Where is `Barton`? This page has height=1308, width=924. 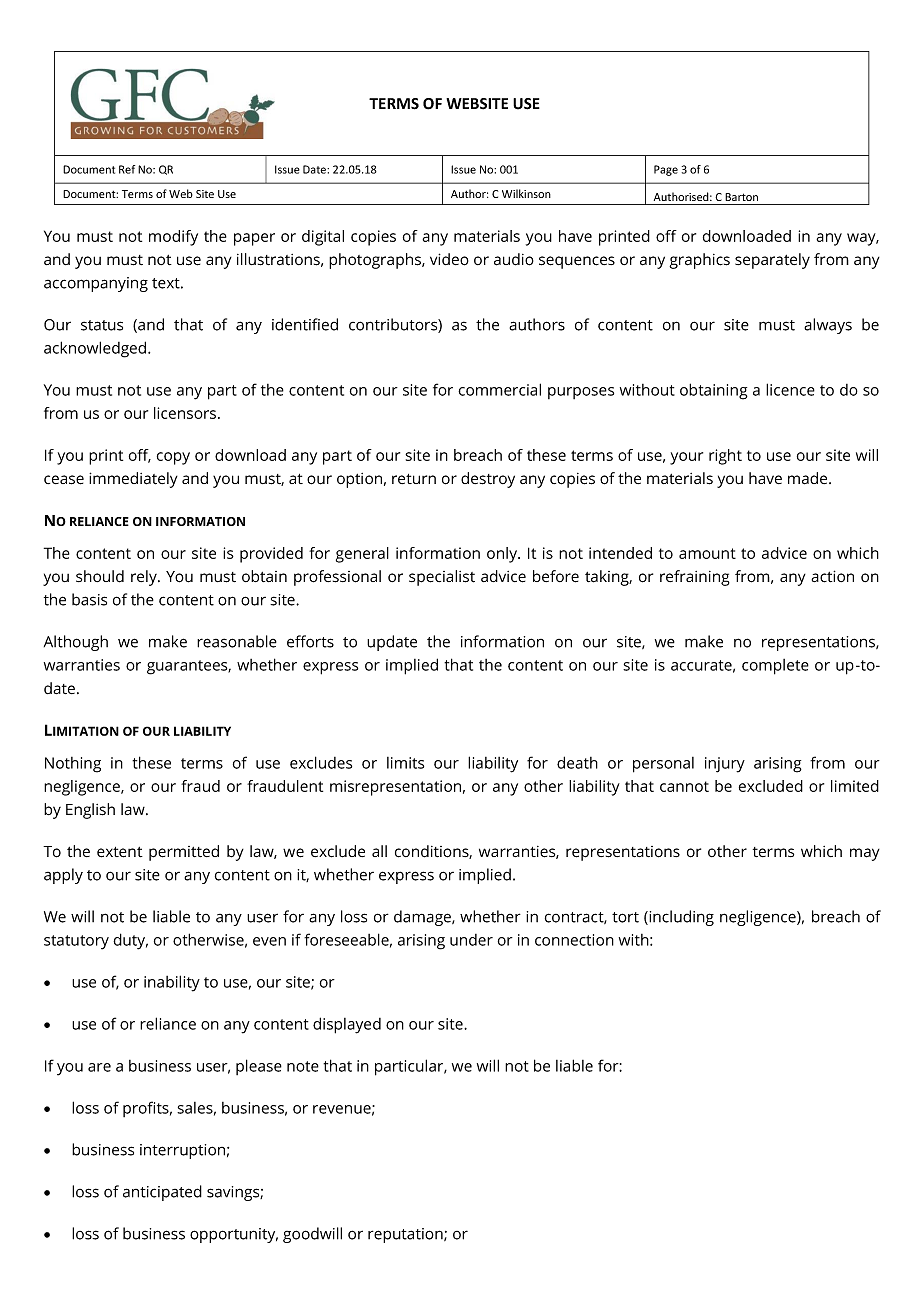 Barton is located at coordinates (741, 197).
